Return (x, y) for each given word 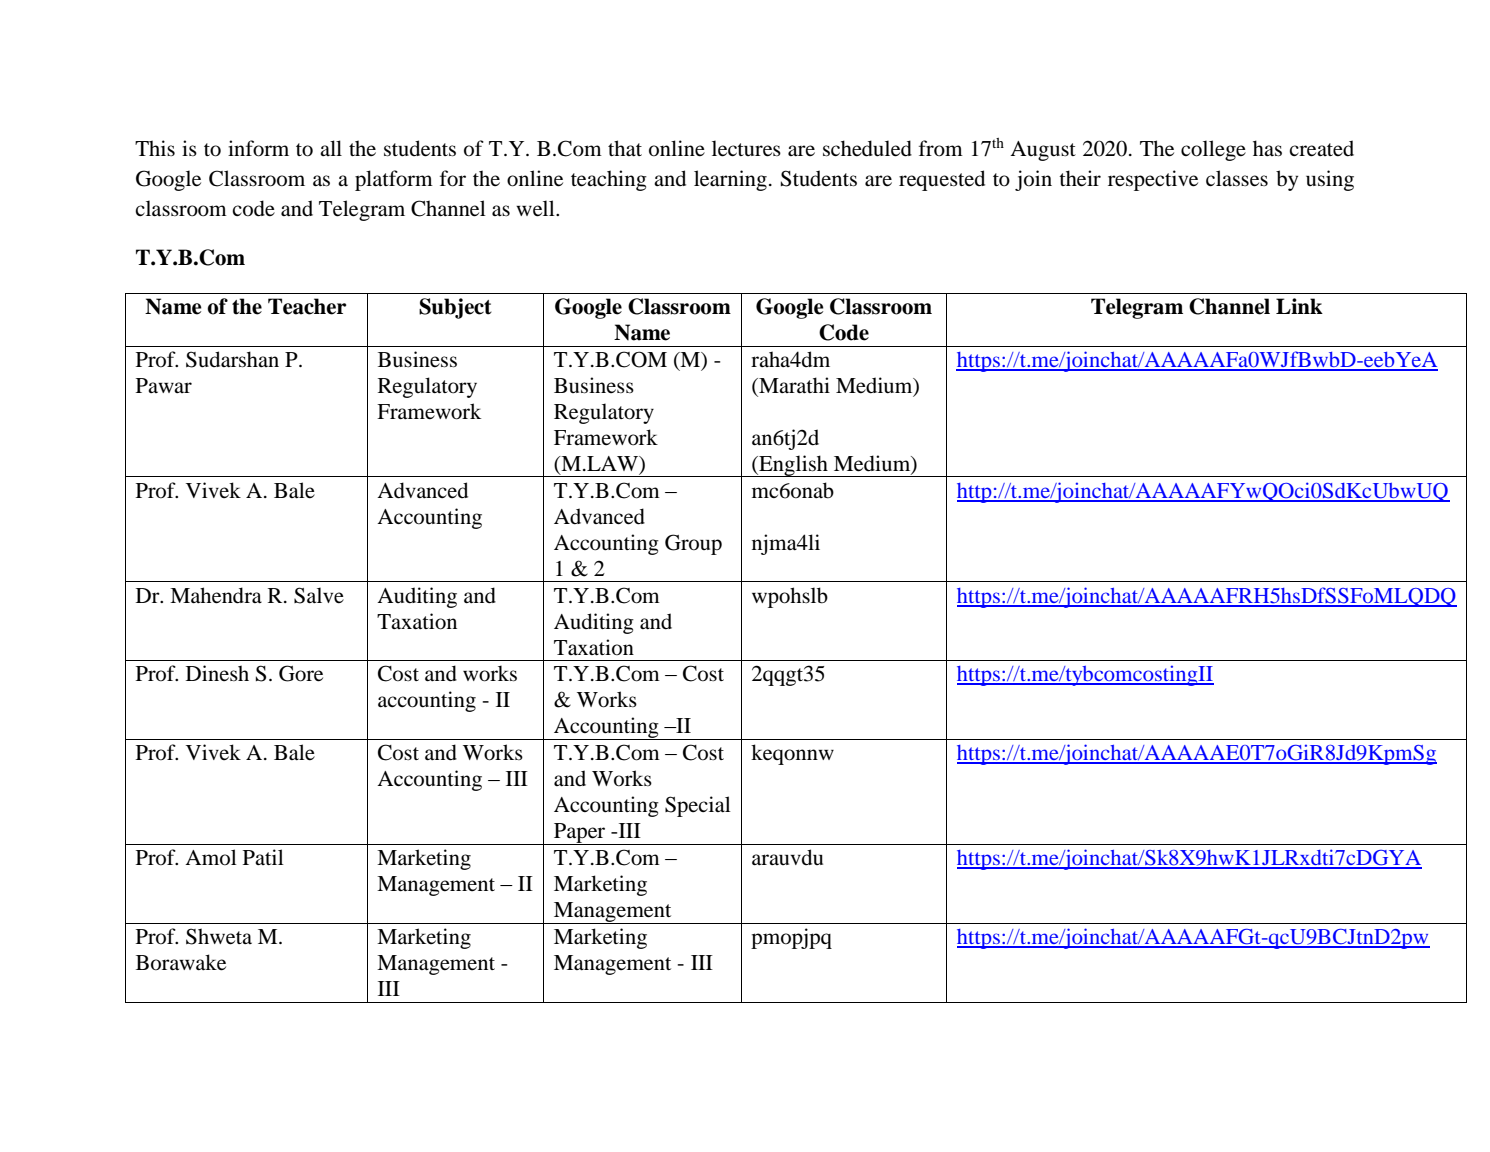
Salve (319, 595)
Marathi (793, 386)
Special (698, 806)
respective (1153, 180)
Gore (301, 673)
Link (1299, 306)
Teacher (307, 306)
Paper (580, 834)
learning (730, 180)
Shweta (219, 936)
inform (258, 148)
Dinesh (217, 673)
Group (693, 544)
